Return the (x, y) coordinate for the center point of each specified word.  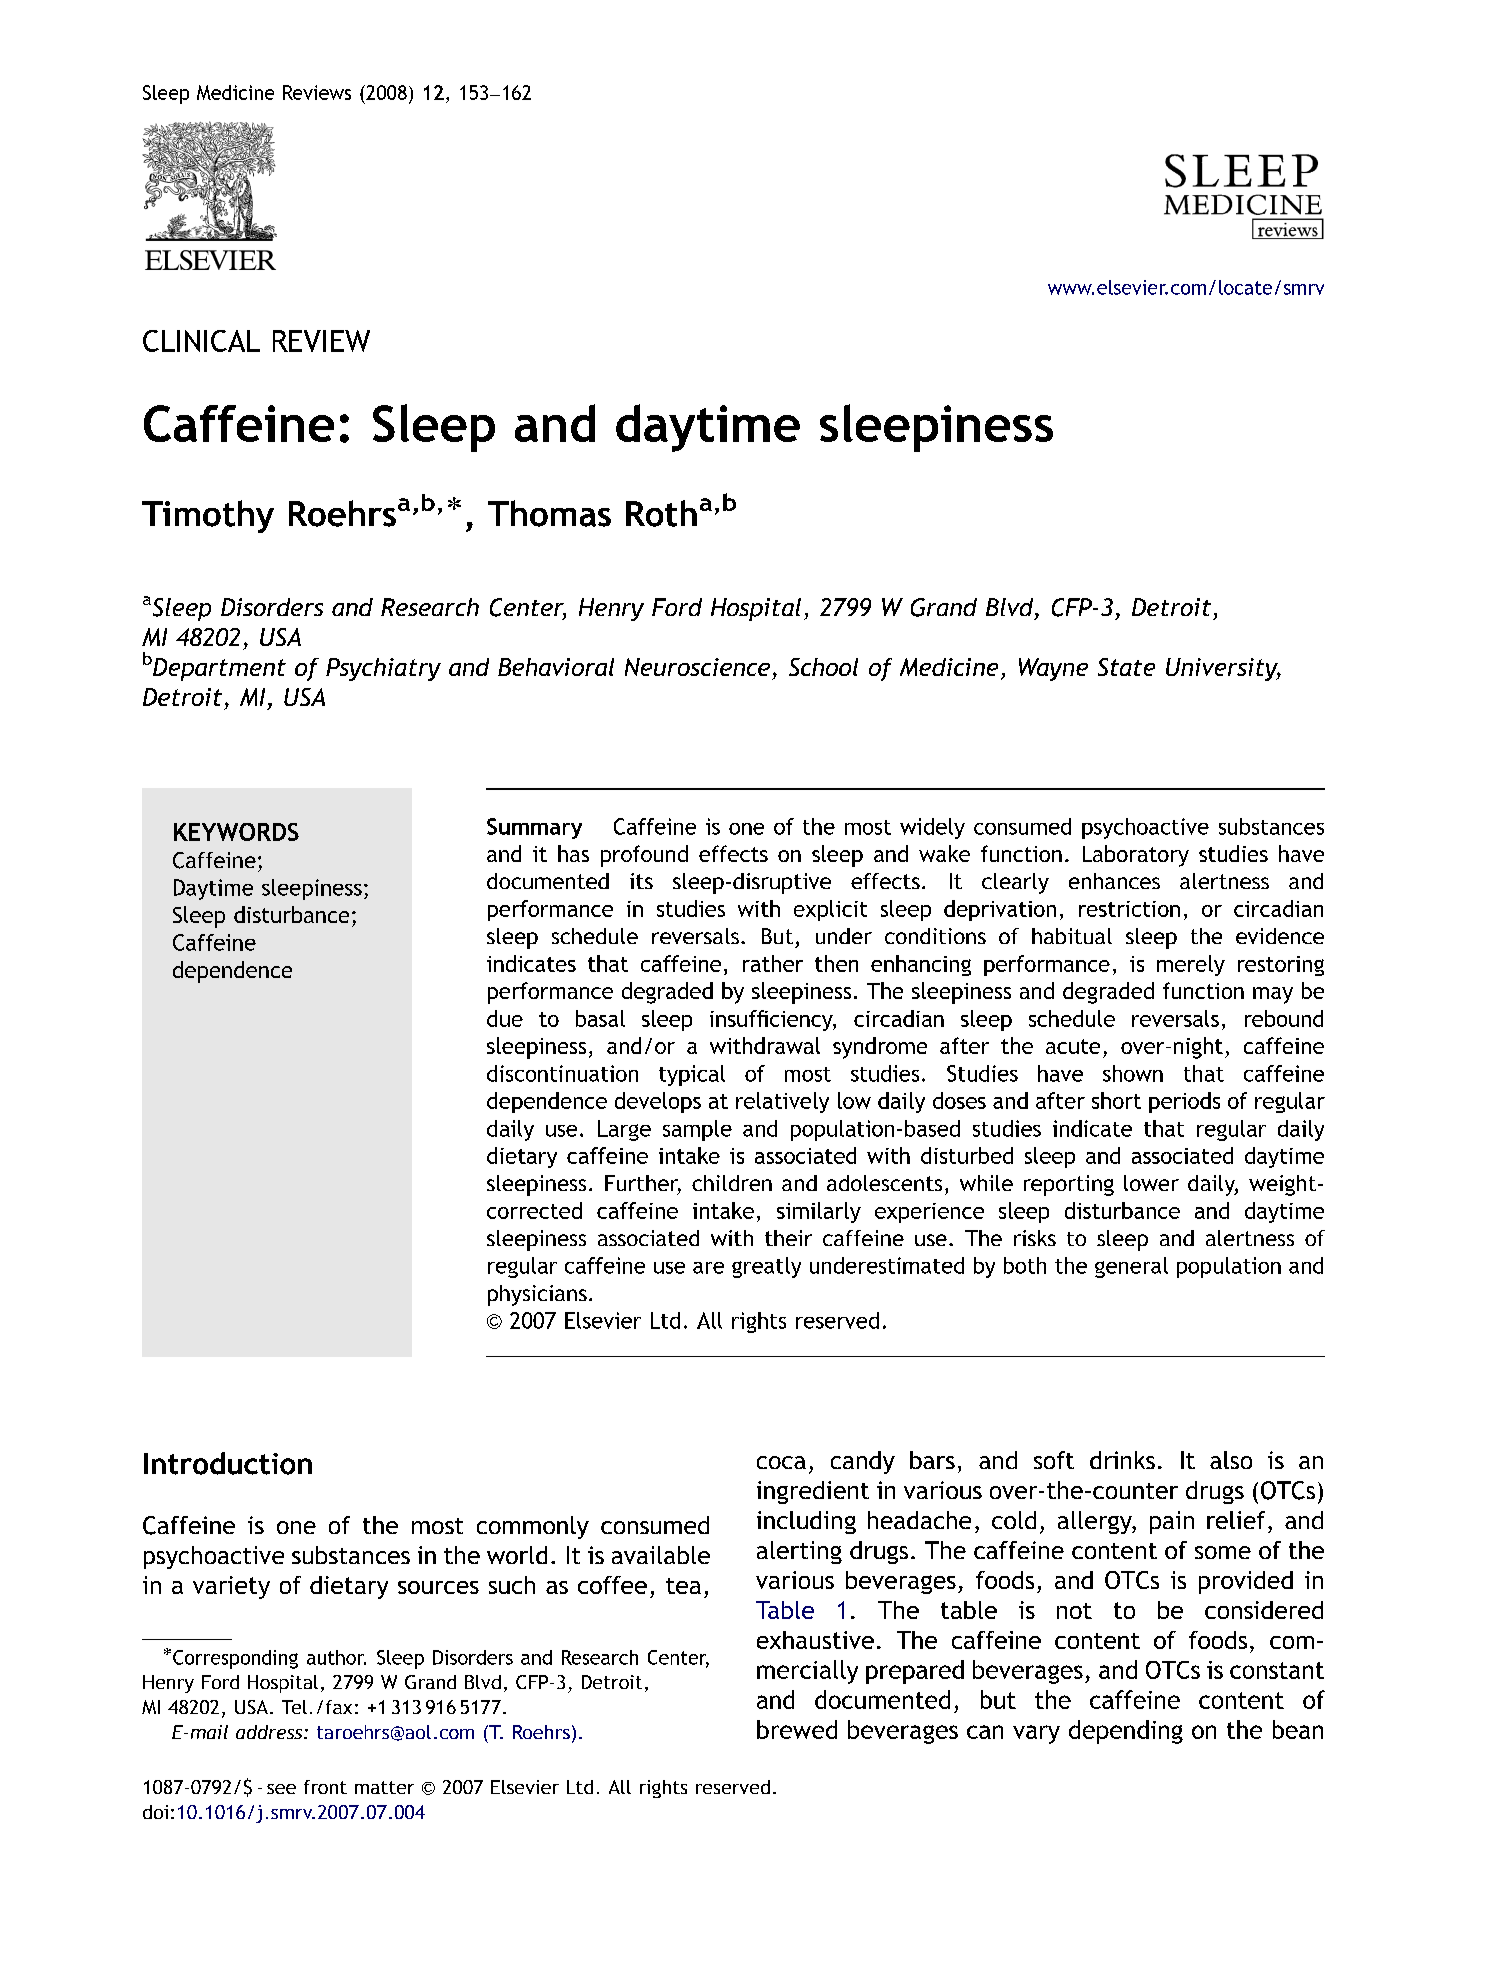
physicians (537, 1295)
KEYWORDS (236, 832)
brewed (797, 1729)
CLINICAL (201, 341)
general (1131, 1267)
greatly (766, 1267)
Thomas (549, 513)
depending (1126, 1732)
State (1126, 667)
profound (644, 856)
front (325, 1787)
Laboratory (1136, 856)
